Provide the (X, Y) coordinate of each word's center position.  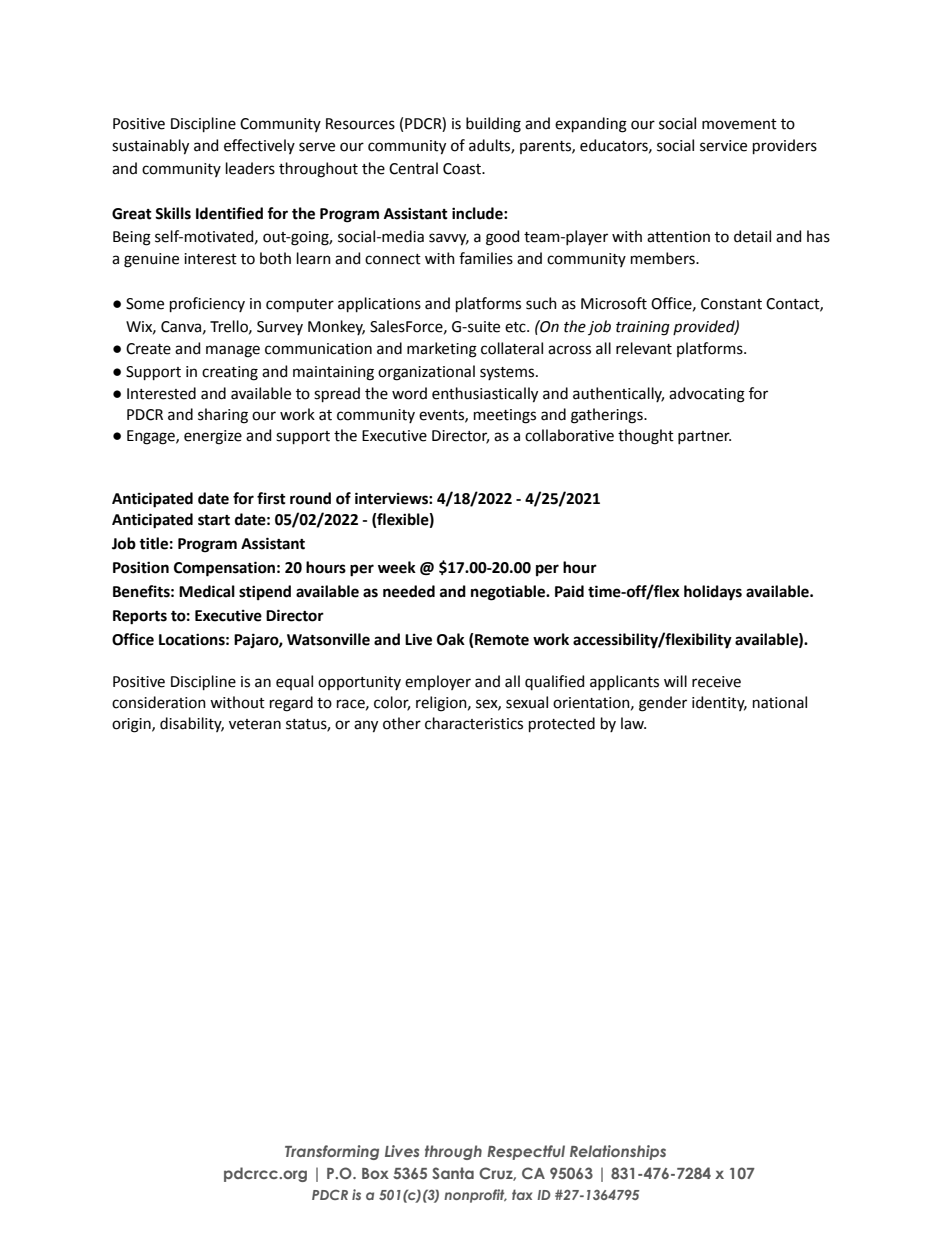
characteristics (474, 723)
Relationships (618, 1152)
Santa (453, 1173)
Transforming (332, 1152)
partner (704, 437)
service (723, 146)
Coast (463, 169)
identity (719, 703)
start (214, 520)
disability (192, 724)
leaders (250, 168)
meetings (505, 416)
